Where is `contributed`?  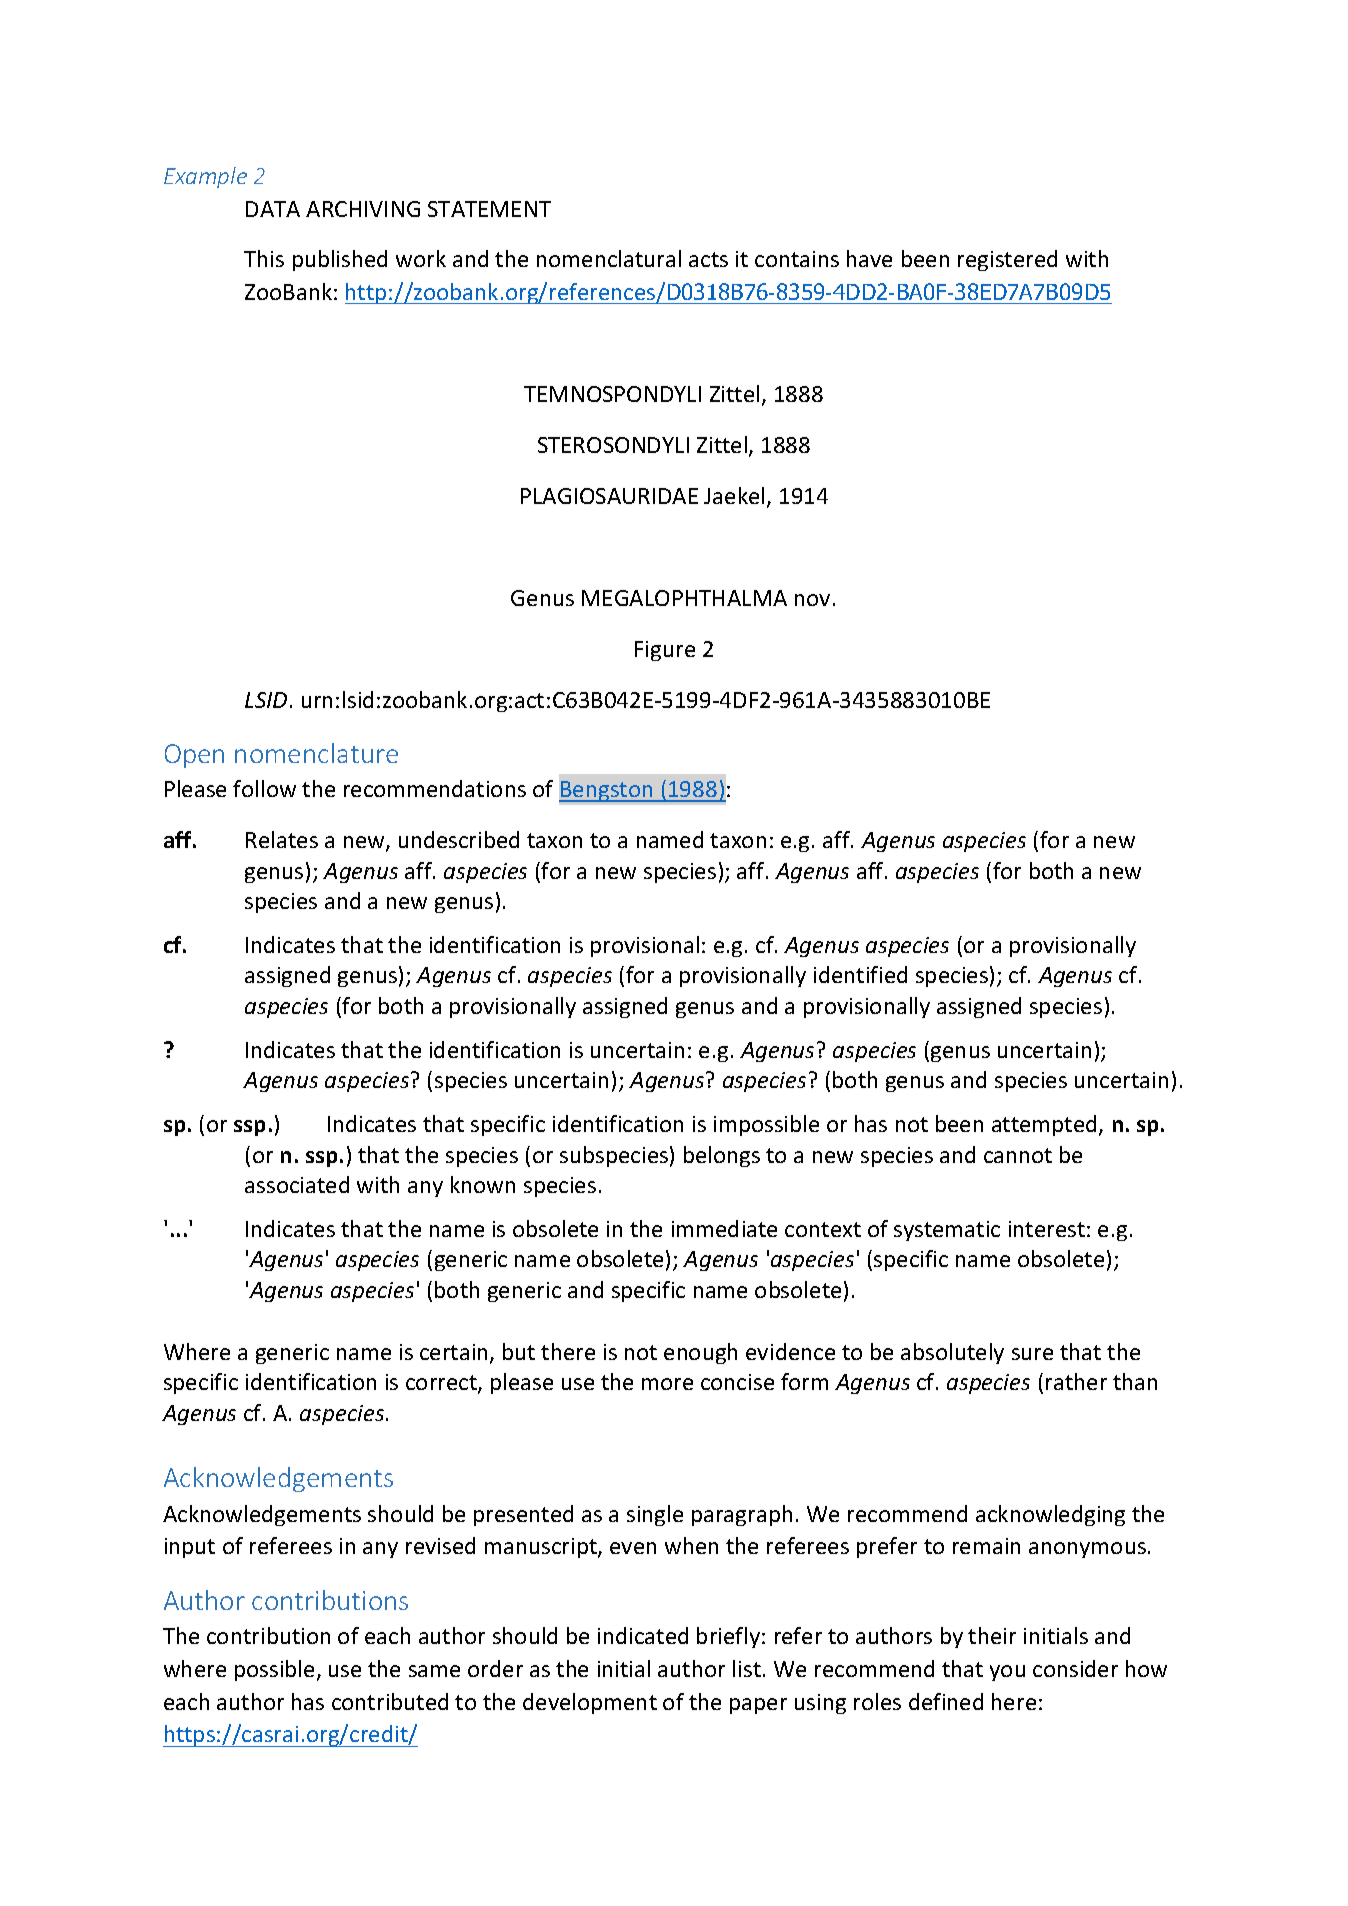
contributed is located at coordinates (390, 1701).
